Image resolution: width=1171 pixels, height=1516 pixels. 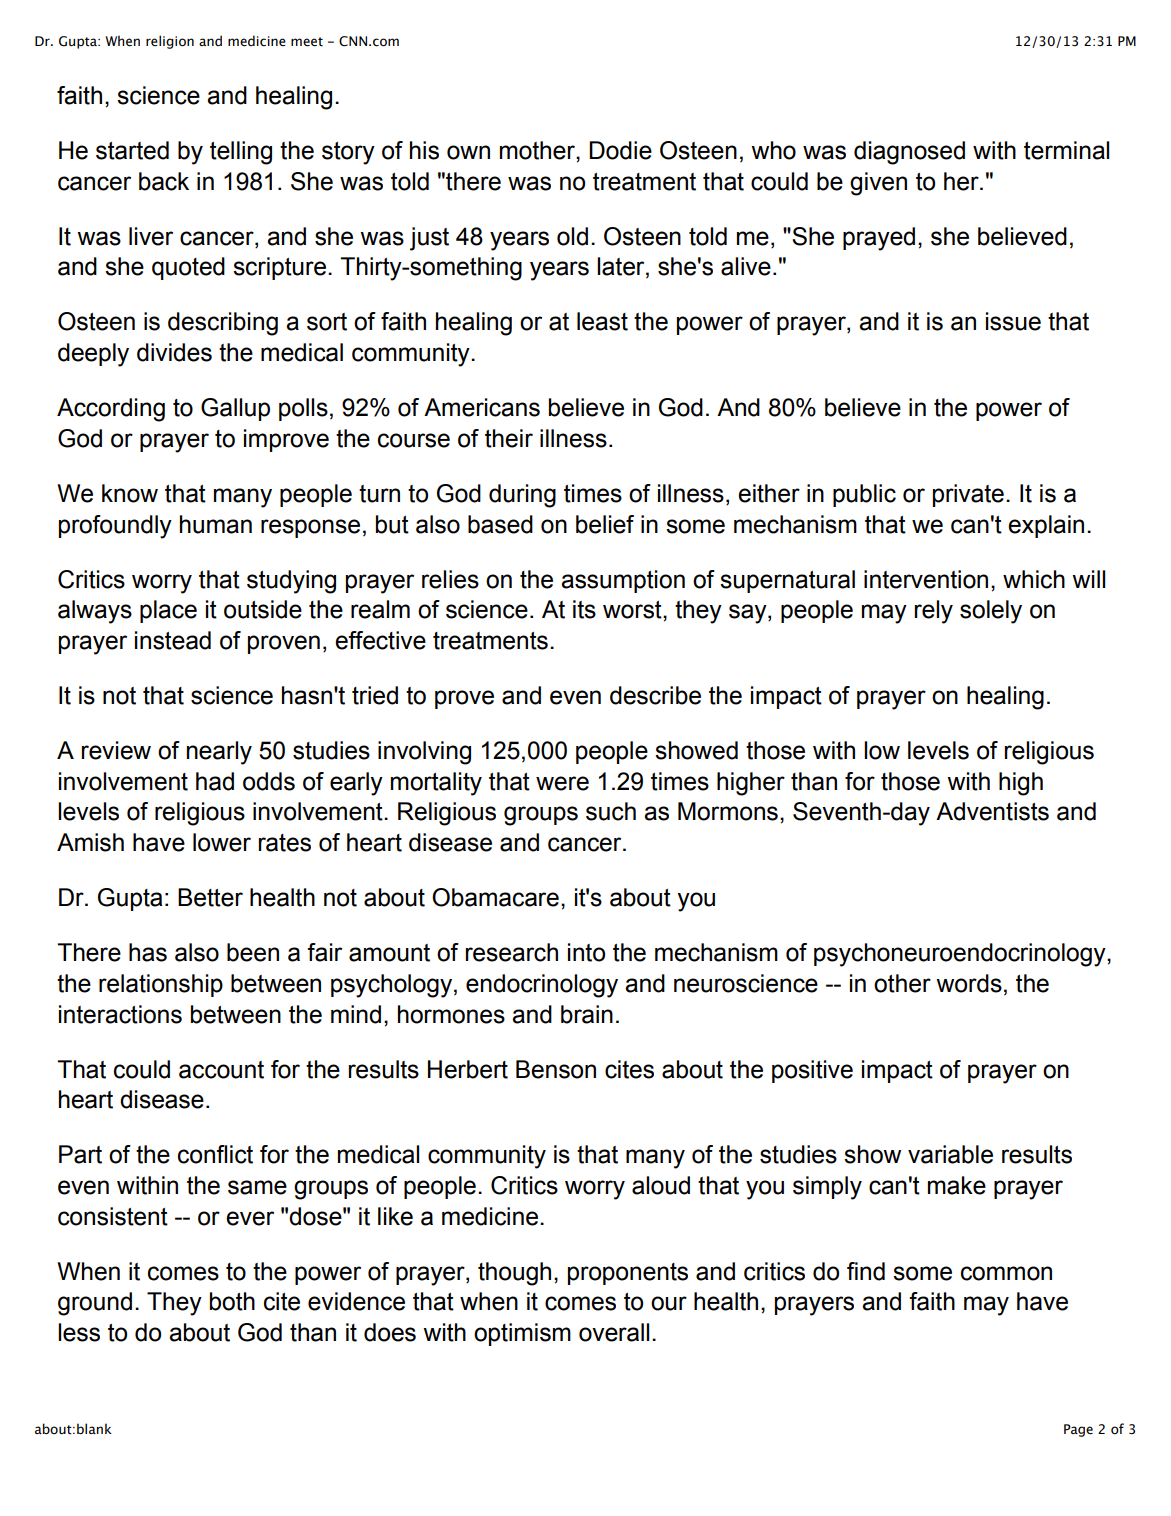 I want to click on Gallup, so click(x=235, y=409).
